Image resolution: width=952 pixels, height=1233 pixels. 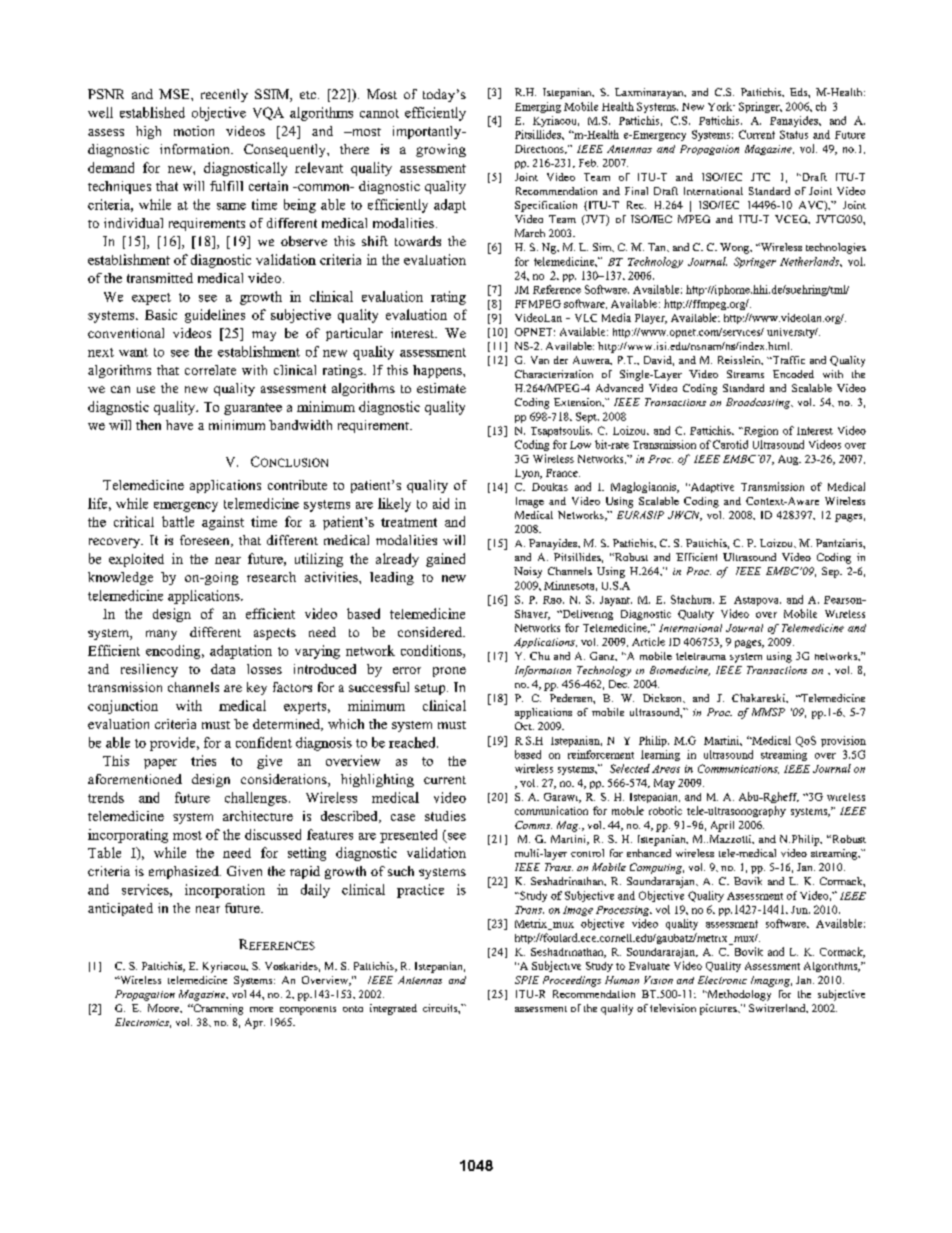 What do you see at coordinates (730, 444) in the screenshot?
I see `Carotid` at bounding box center [730, 444].
